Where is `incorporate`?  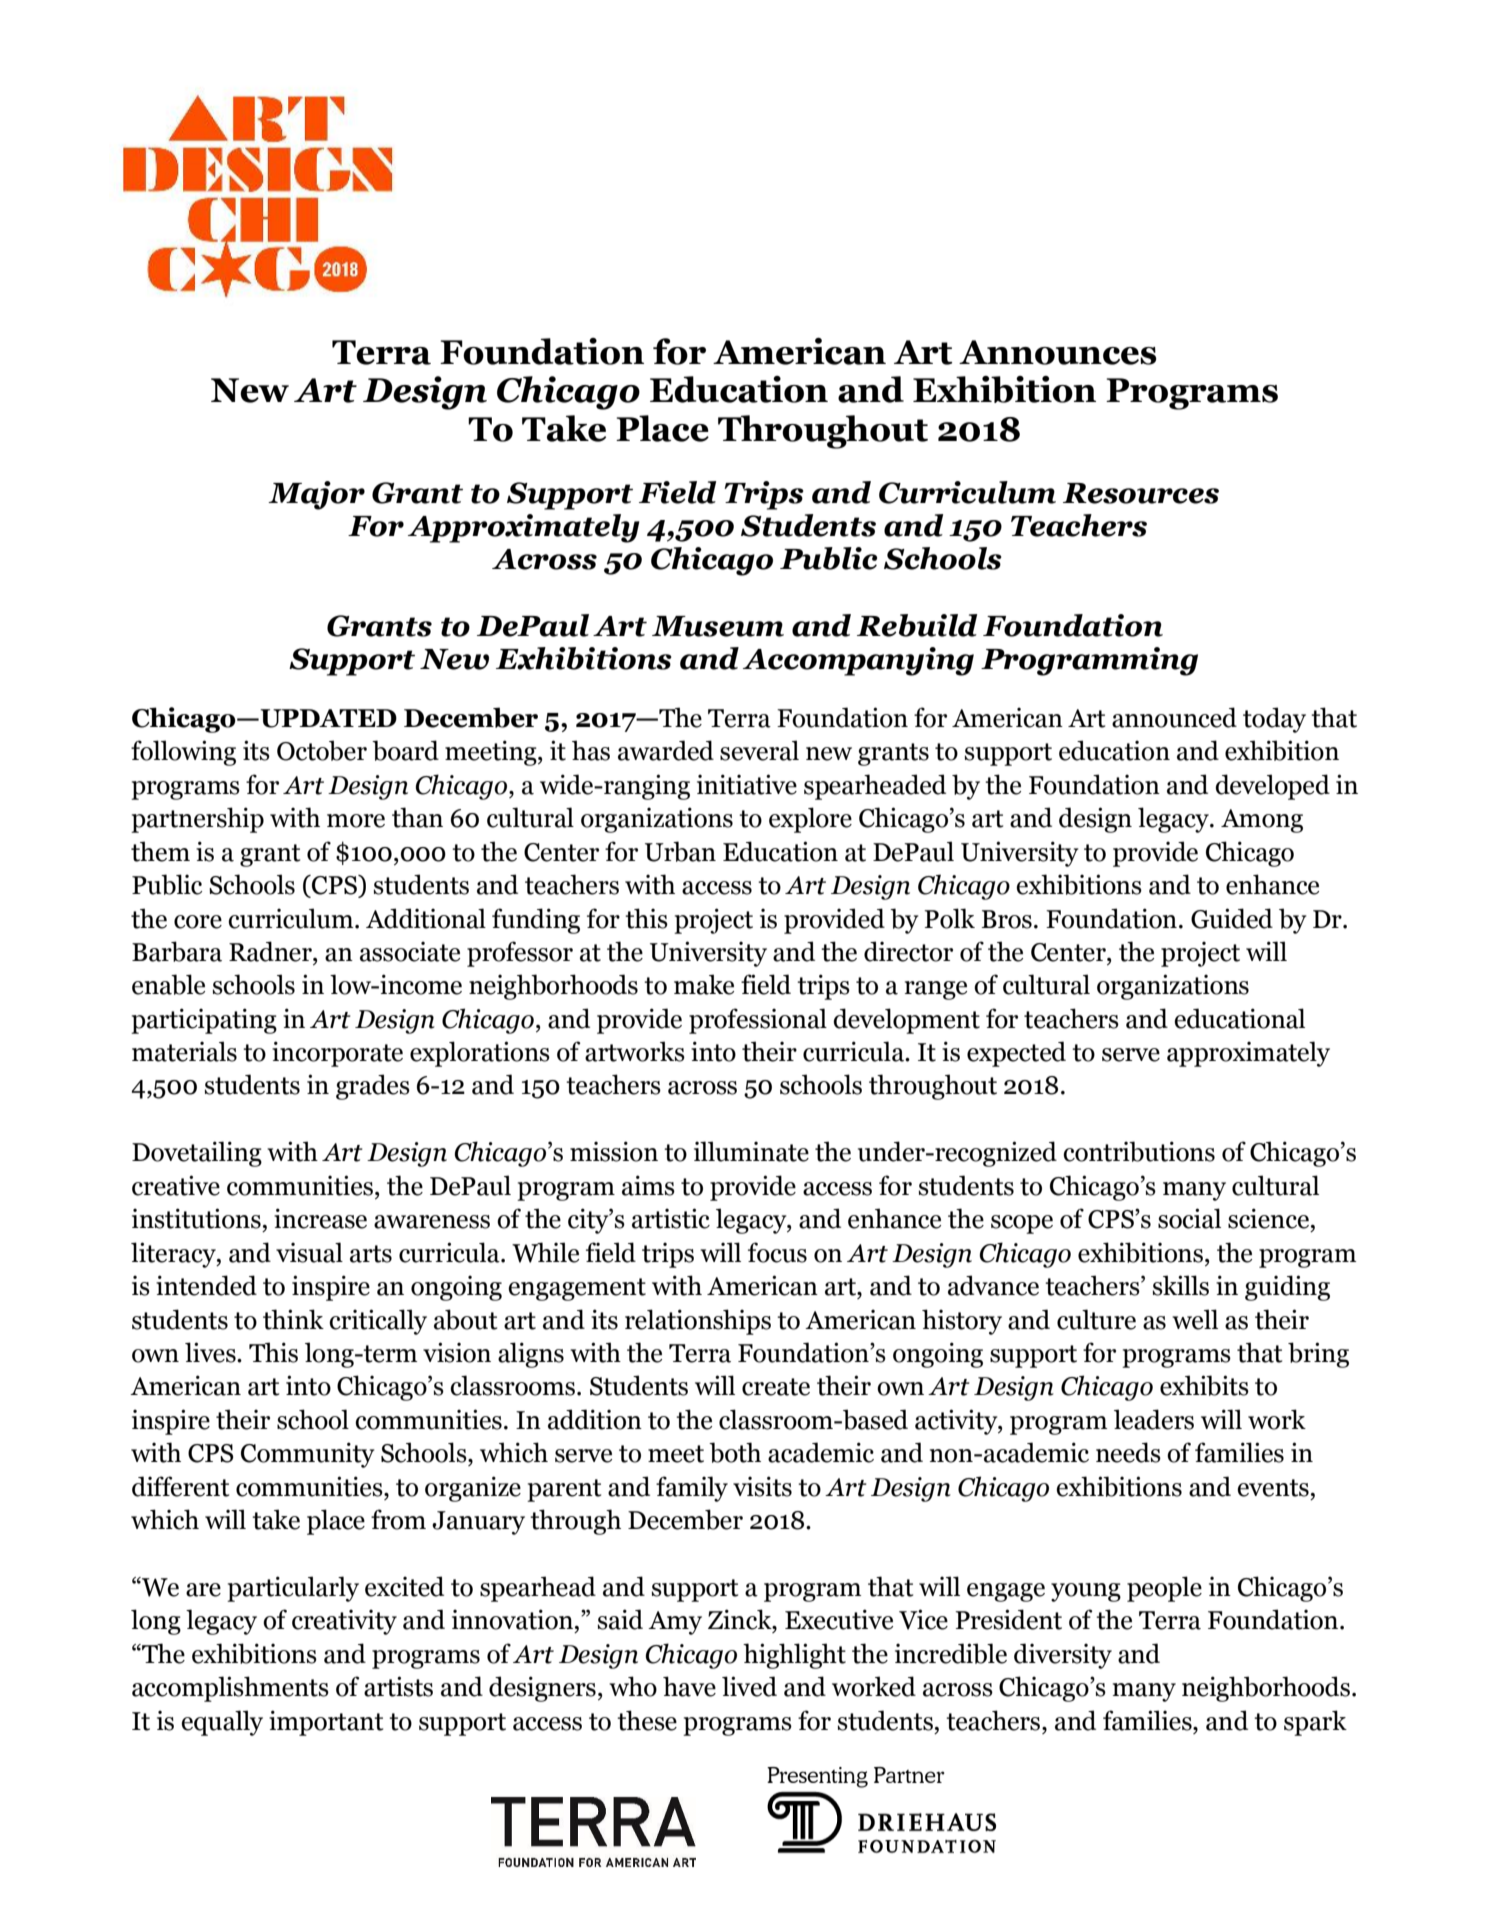 incorporate is located at coordinates (337, 1054).
